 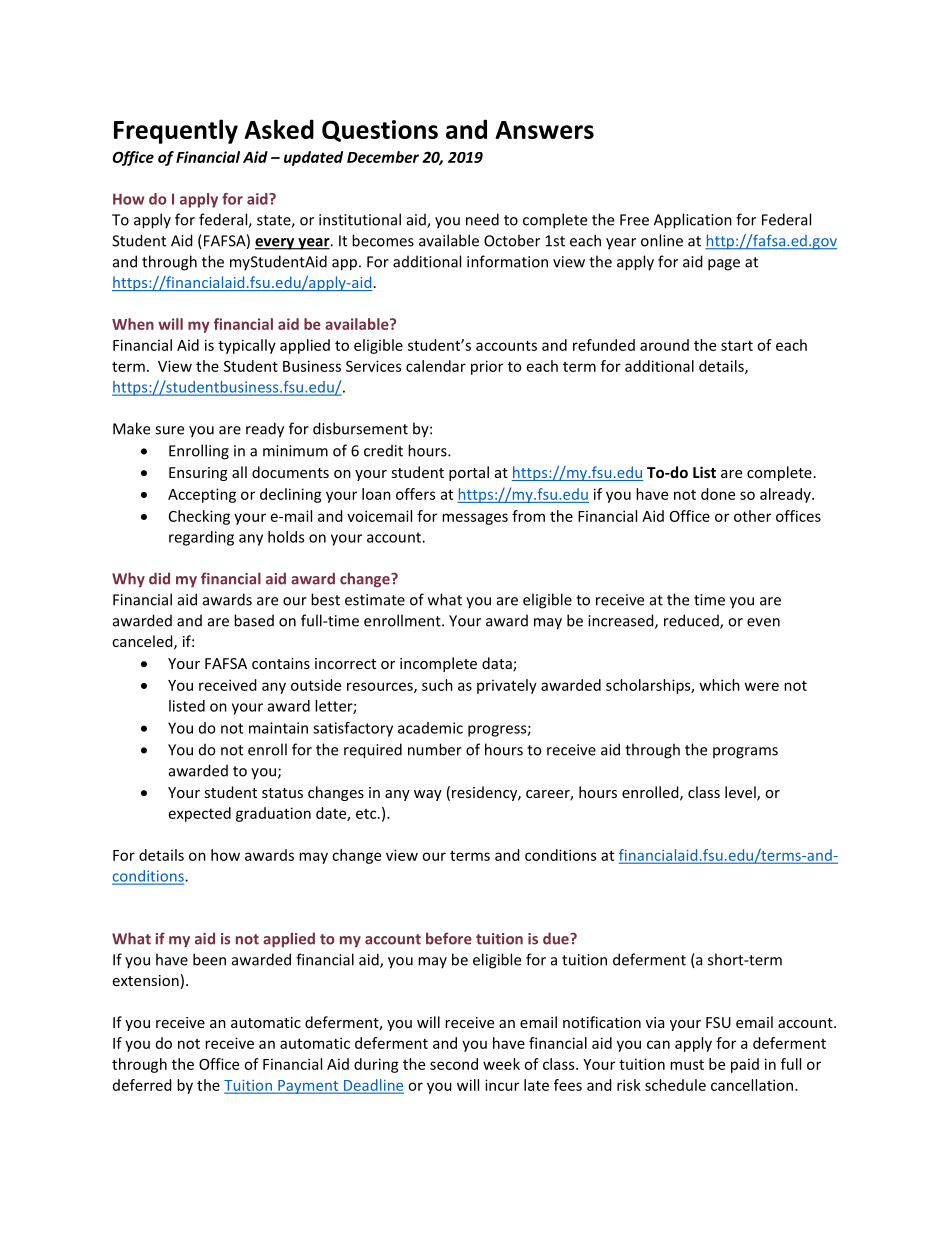 What do you see at coordinates (200, 814) in the image?
I see `expected` at bounding box center [200, 814].
